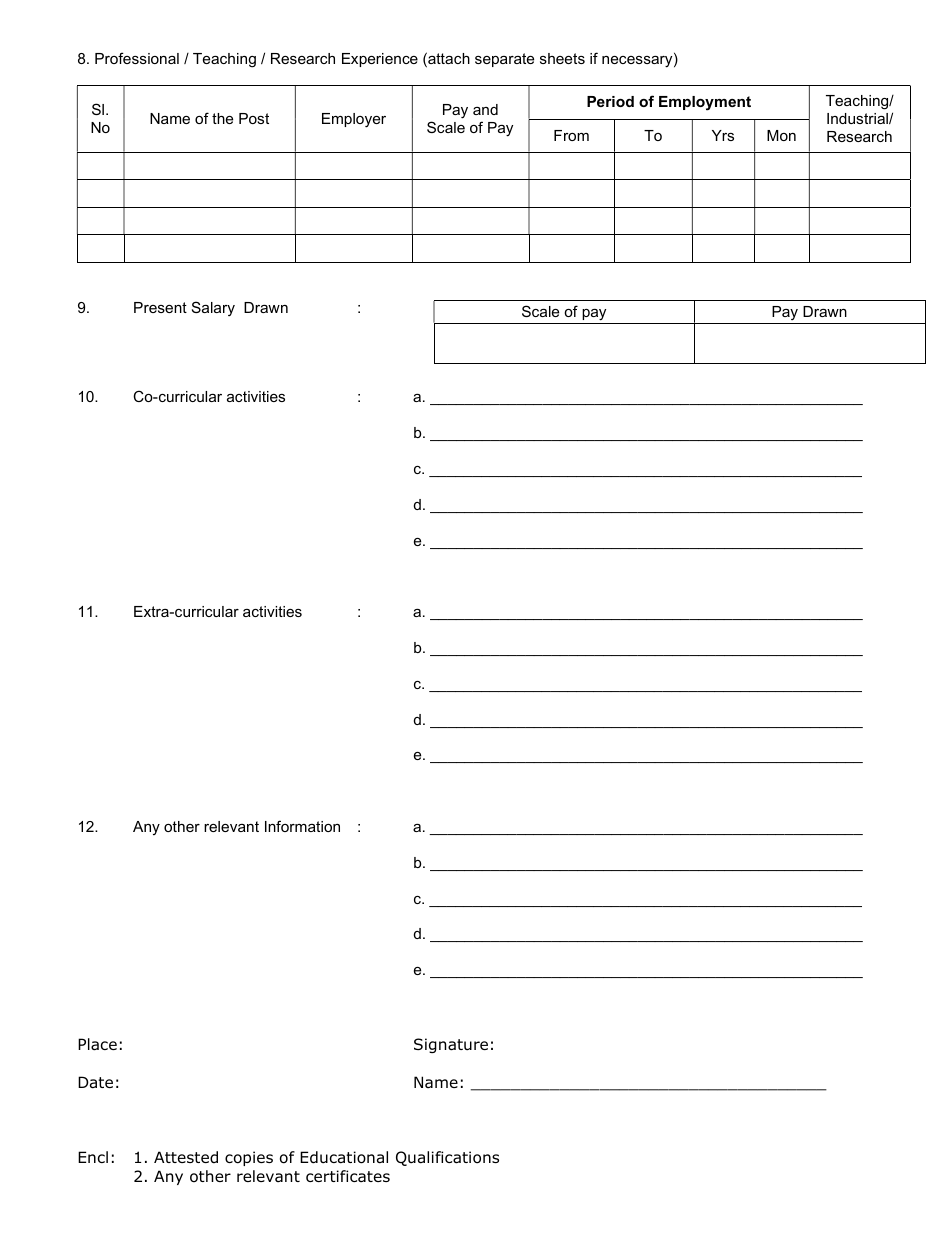 The width and height of the screenshot is (952, 1233). Describe the element at coordinates (451, 1045) in the screenshot. I see `Signature` at that location.
